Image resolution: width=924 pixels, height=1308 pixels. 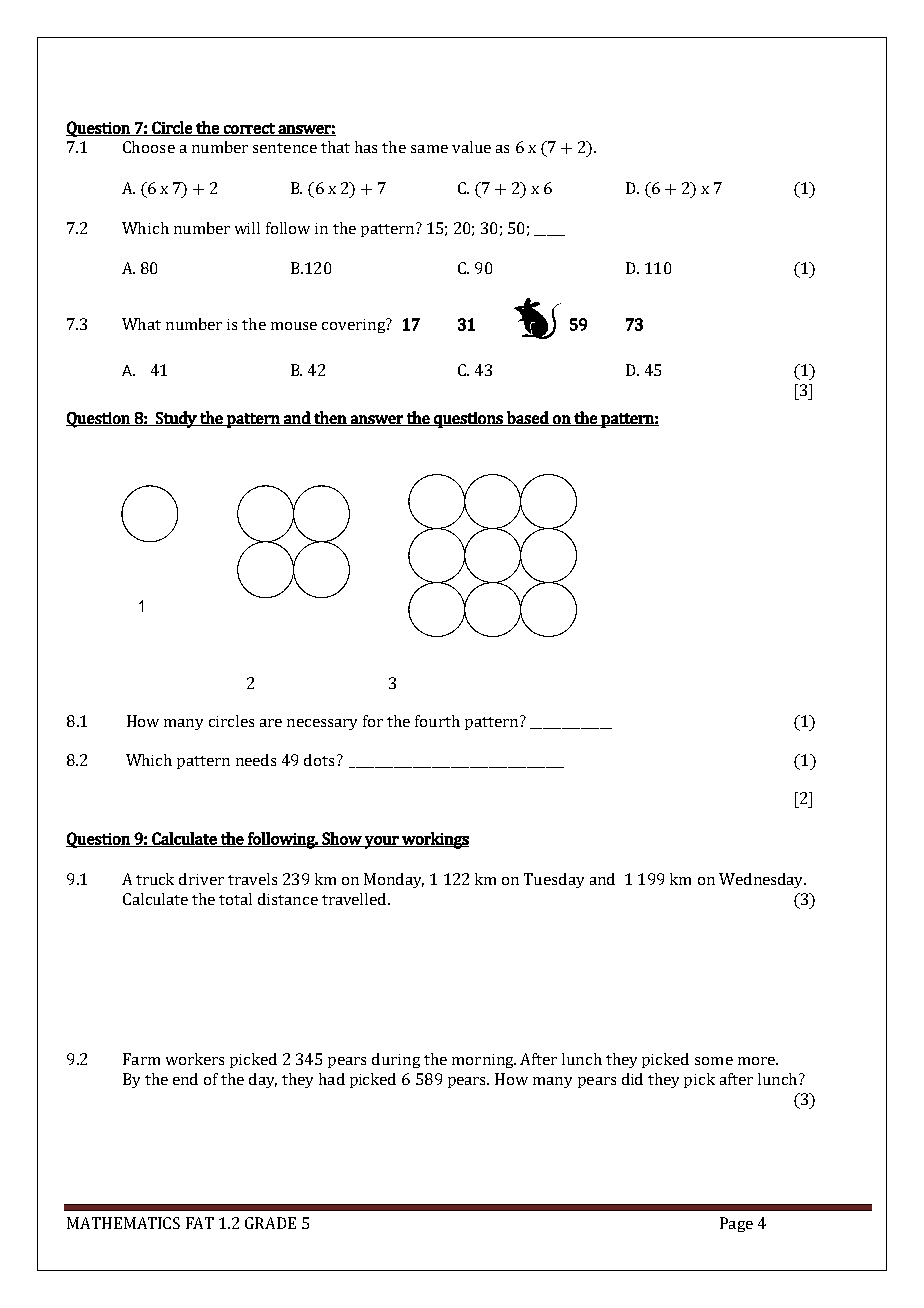 I want to click on Page, so click(x=736, y=1224).
